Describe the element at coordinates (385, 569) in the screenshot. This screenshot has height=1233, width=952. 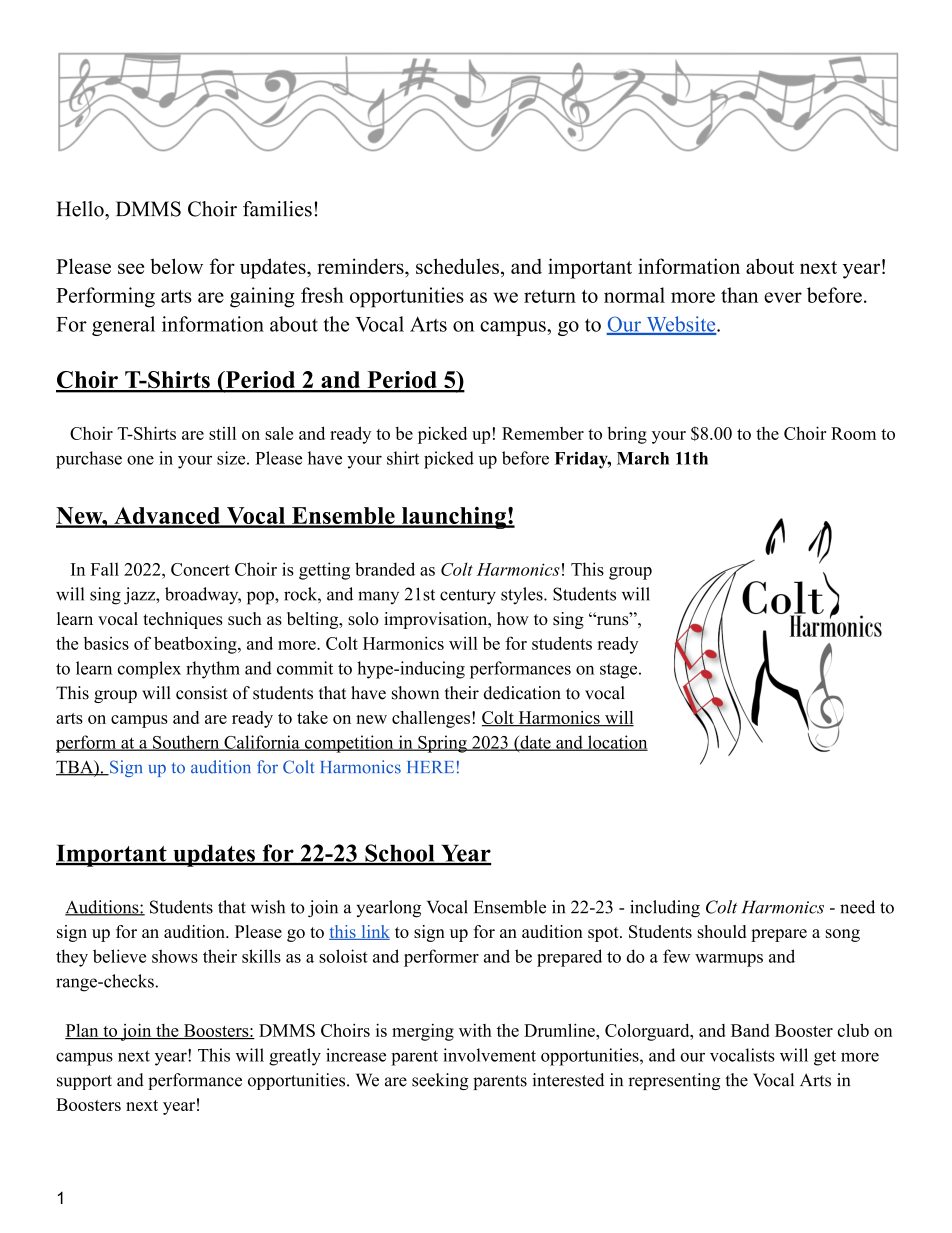
I see `branded` at that location.
